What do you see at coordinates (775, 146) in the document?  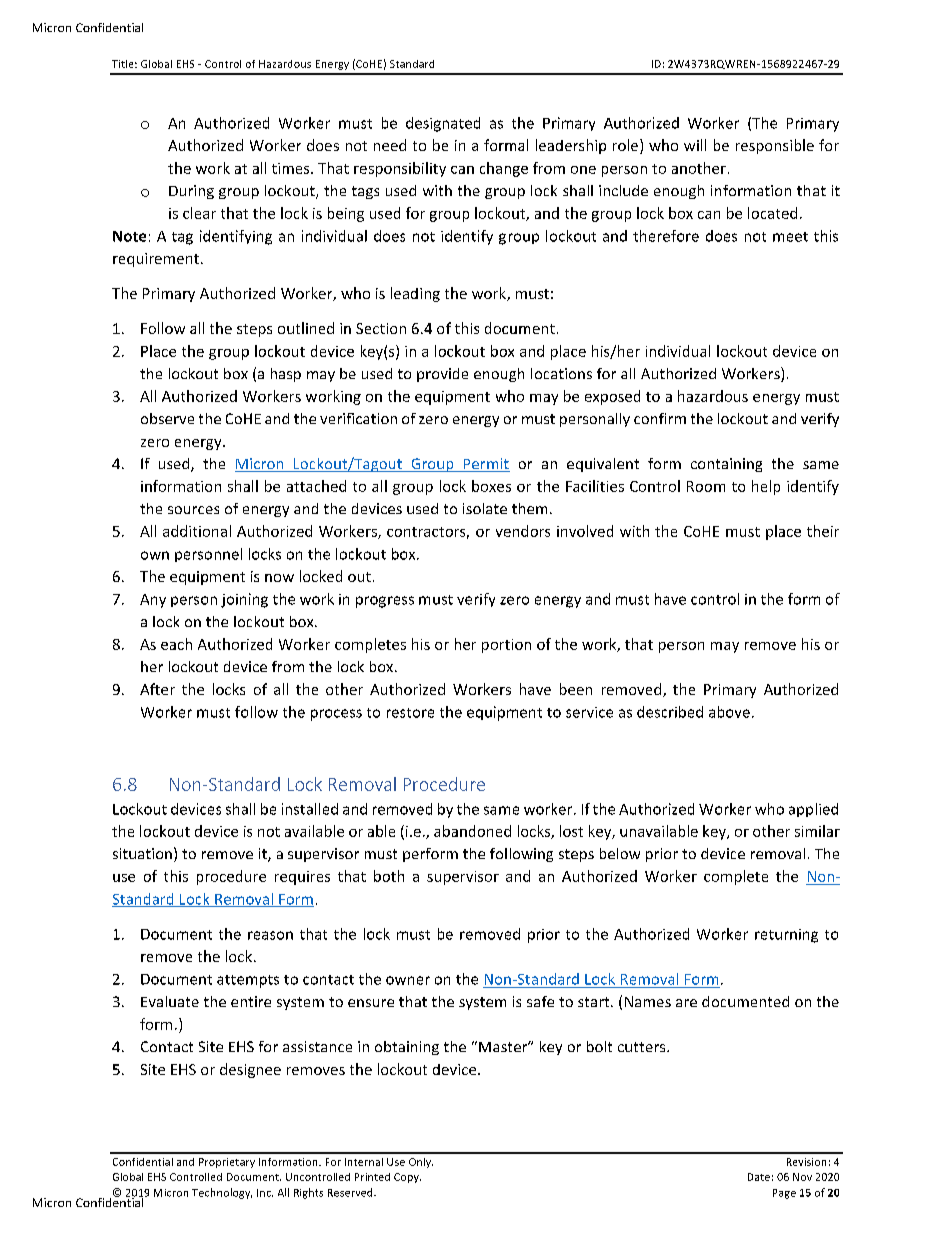 I see `responsible` at bounding box center [775, 146].
